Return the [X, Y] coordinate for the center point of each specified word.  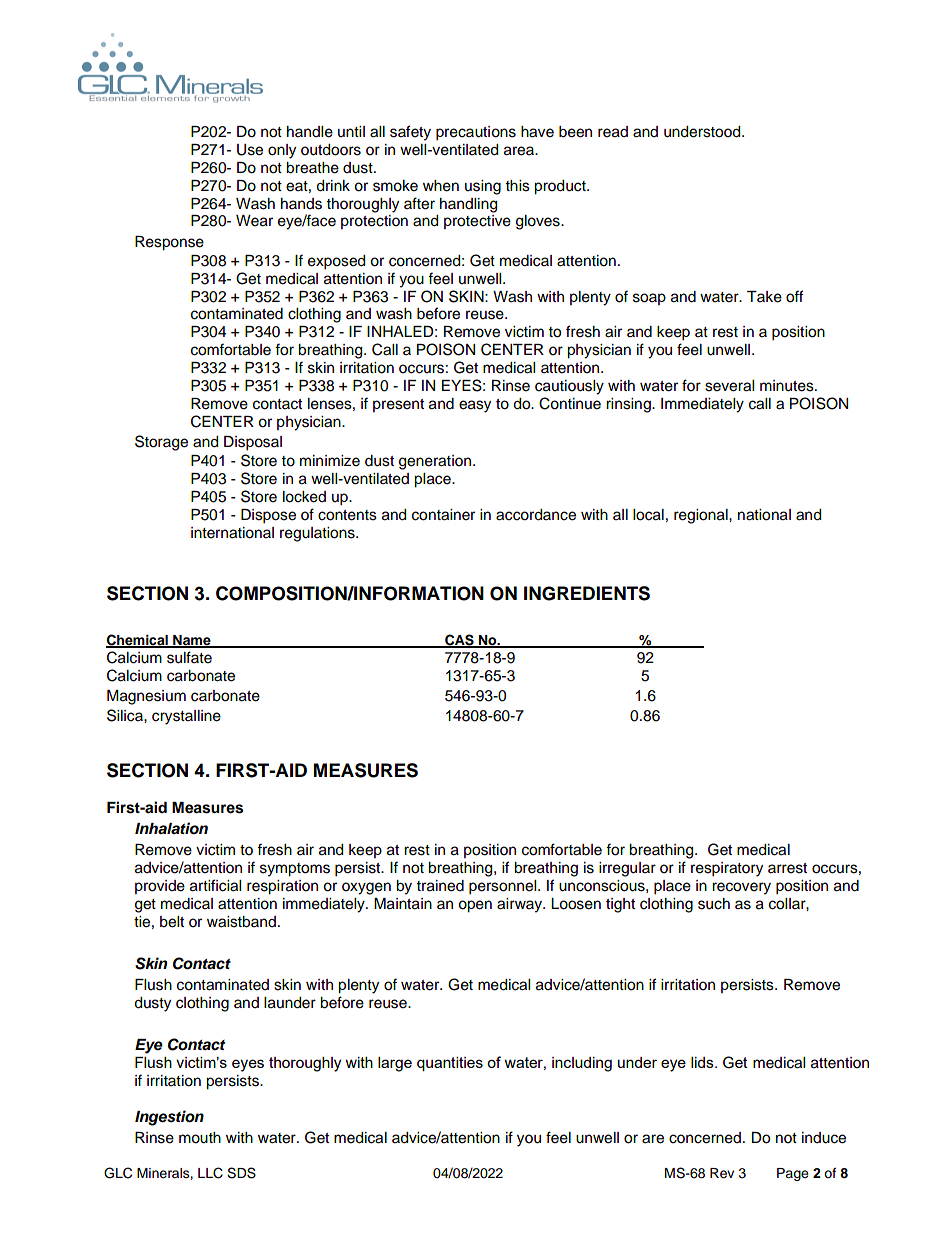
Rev [722, 1173]
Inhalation [171, 828]
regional [702, 516]
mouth [200, 1138]
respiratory [727, 869]
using [483, 187]
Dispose [268, 516]
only [282, 151]
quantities [450, 1064]
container [443, 515]
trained [440, 886]
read [613, 132]
